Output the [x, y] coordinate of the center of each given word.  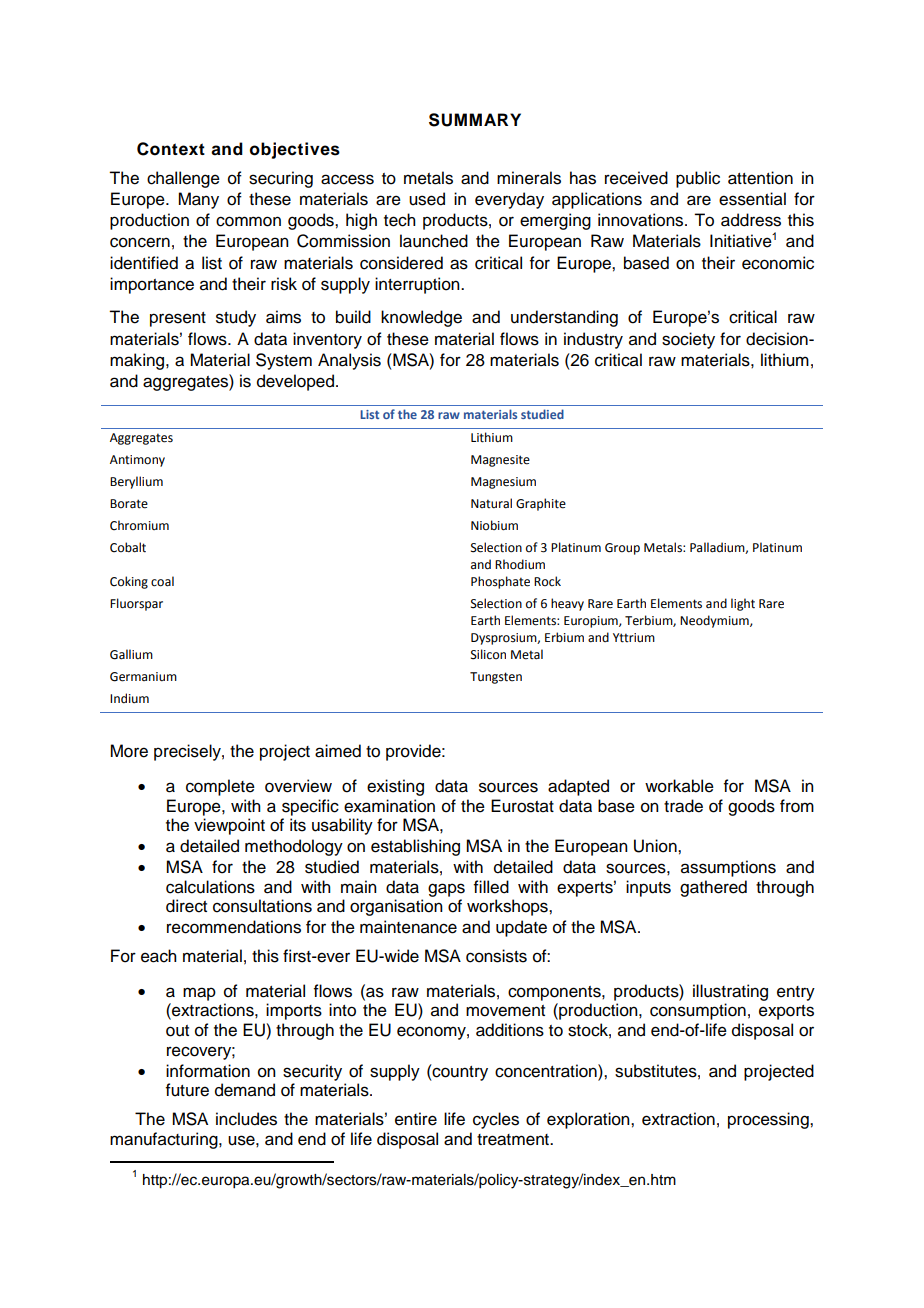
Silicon [488, 654]
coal [162, 581]
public [698, 179]
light [743, 604]
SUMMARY [475, 120]
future [187, 1090]
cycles [496, 1120]
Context [171, 149]
